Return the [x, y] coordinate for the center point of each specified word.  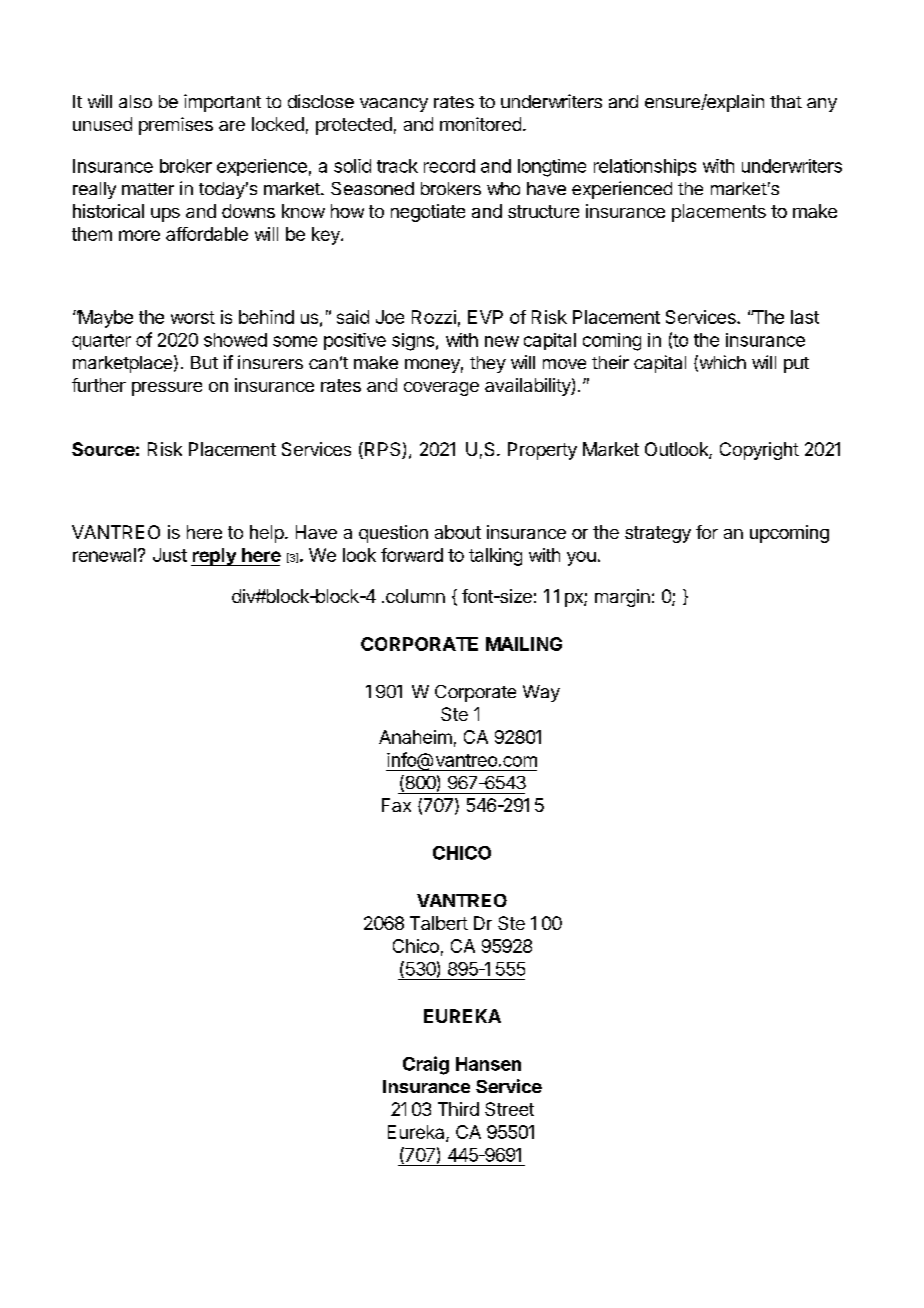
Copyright [759, 451]
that [786, 101]
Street [509, 1109]
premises [176, 126]
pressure [167, 389]
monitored [480, 124]
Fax [396, 805]
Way [541, 693]
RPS [382, 450]
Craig [426, 1065]
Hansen [488, 1064]
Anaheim [415, 737]
